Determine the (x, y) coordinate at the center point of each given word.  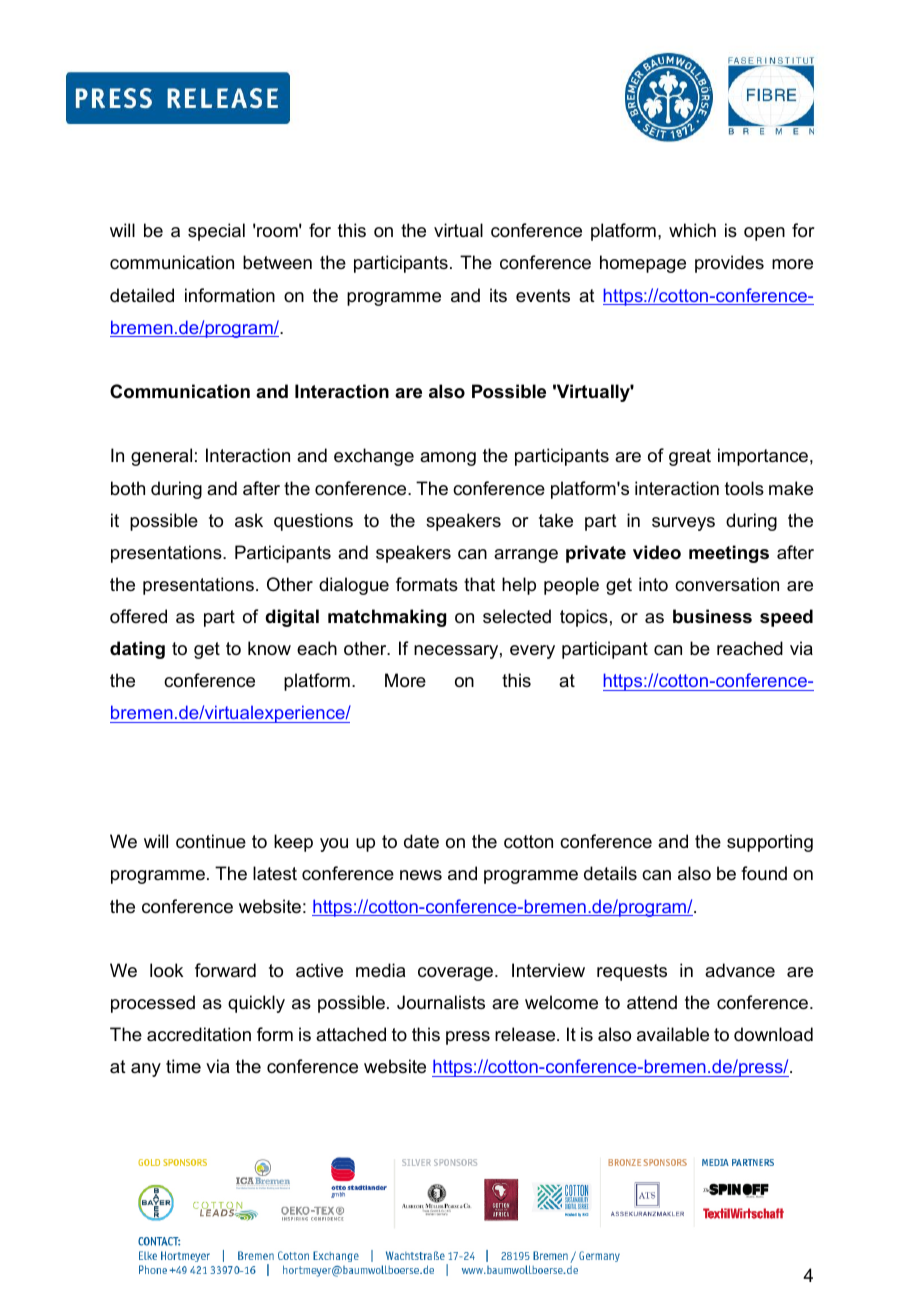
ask (249, 520)
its (498, 295)
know (269, 648)
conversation (727, 584)
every (532, 652)
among (448, 459)
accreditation (199, 1034)
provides (729, 264)
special (216, 232)
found (764, 873)
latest (275, 873)
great (690, 457)
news (421, 875)
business (712, 616)
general (161, 457)
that (479, 584)
